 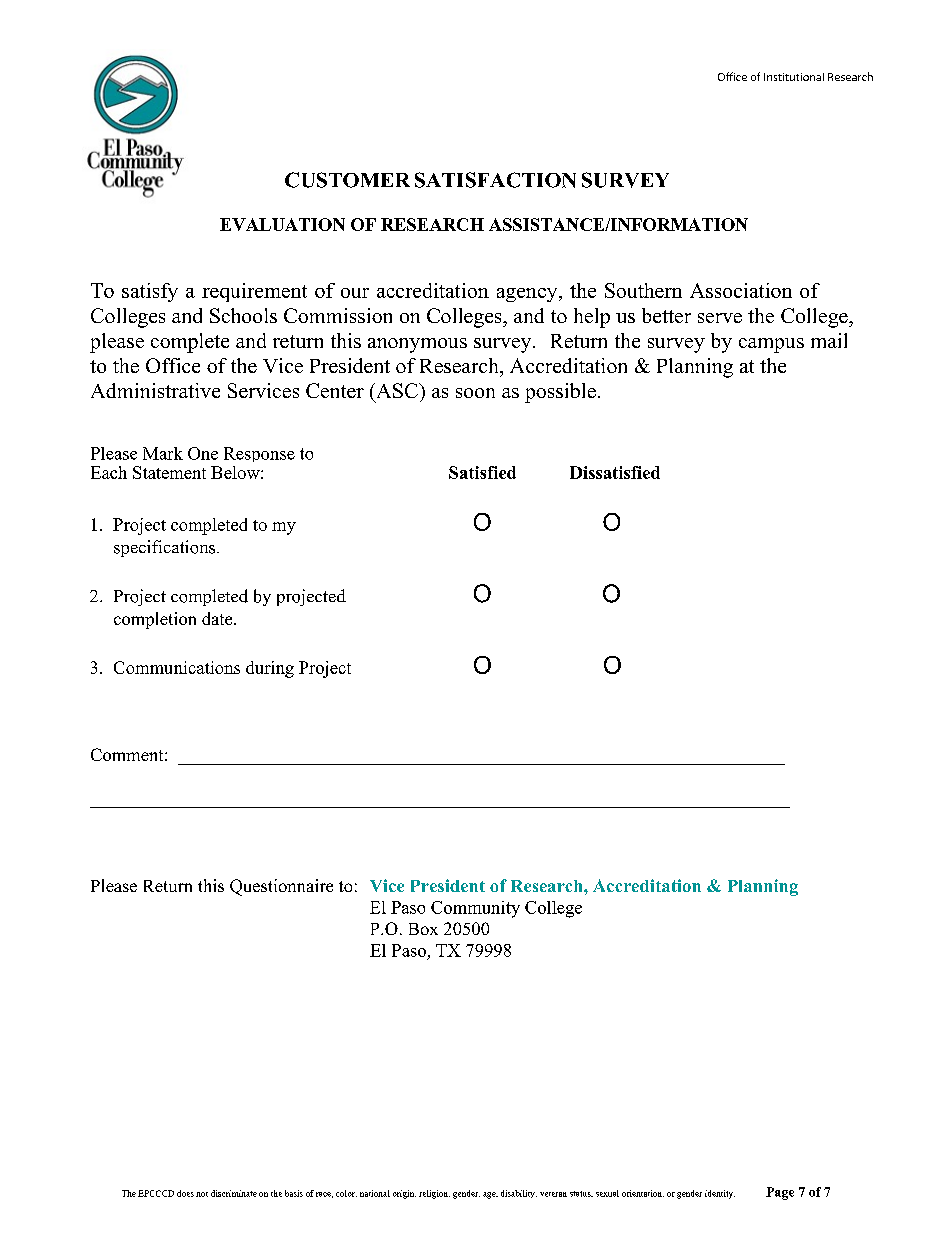 What do you see at coordinates (270, 669) in the image?
I see `during` at bounding box center [270, 669].
